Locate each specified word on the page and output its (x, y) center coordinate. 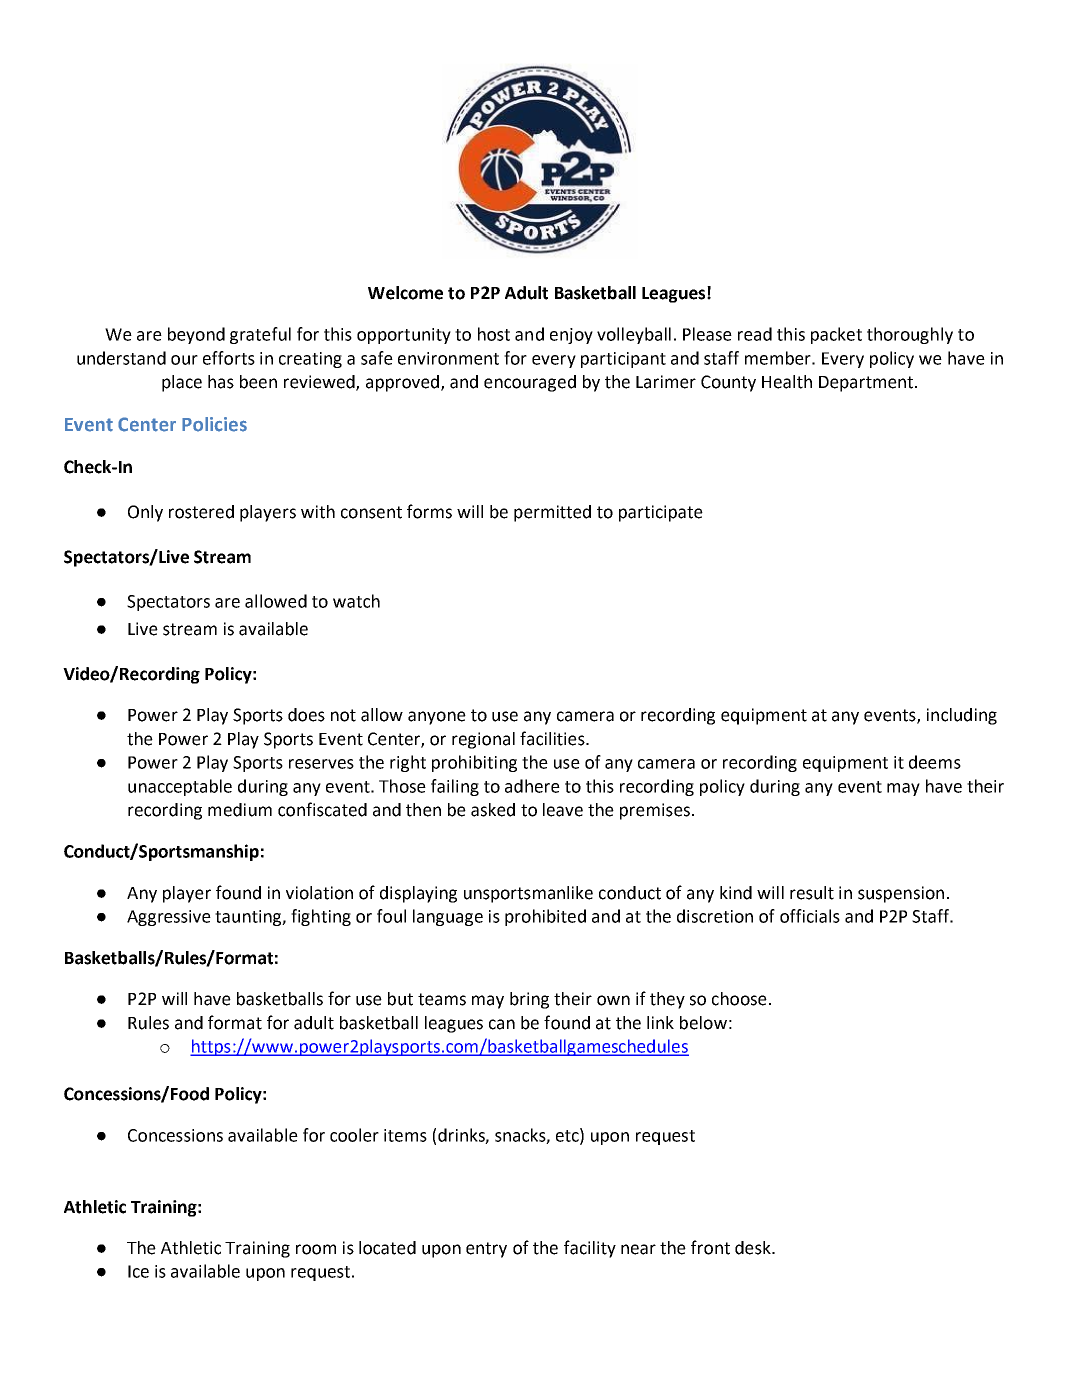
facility (590, 1249)
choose (739, 999)
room (316, 1249)
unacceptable (180, 787)
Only (145, 513)
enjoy (571, 336)
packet (836, 335)
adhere (532, 786)
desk (754, 1248)
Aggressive (169, 918)
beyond (196, 335)
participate (661, 513)
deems (935, 762)
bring (529, 1000)
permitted (552, 513)
